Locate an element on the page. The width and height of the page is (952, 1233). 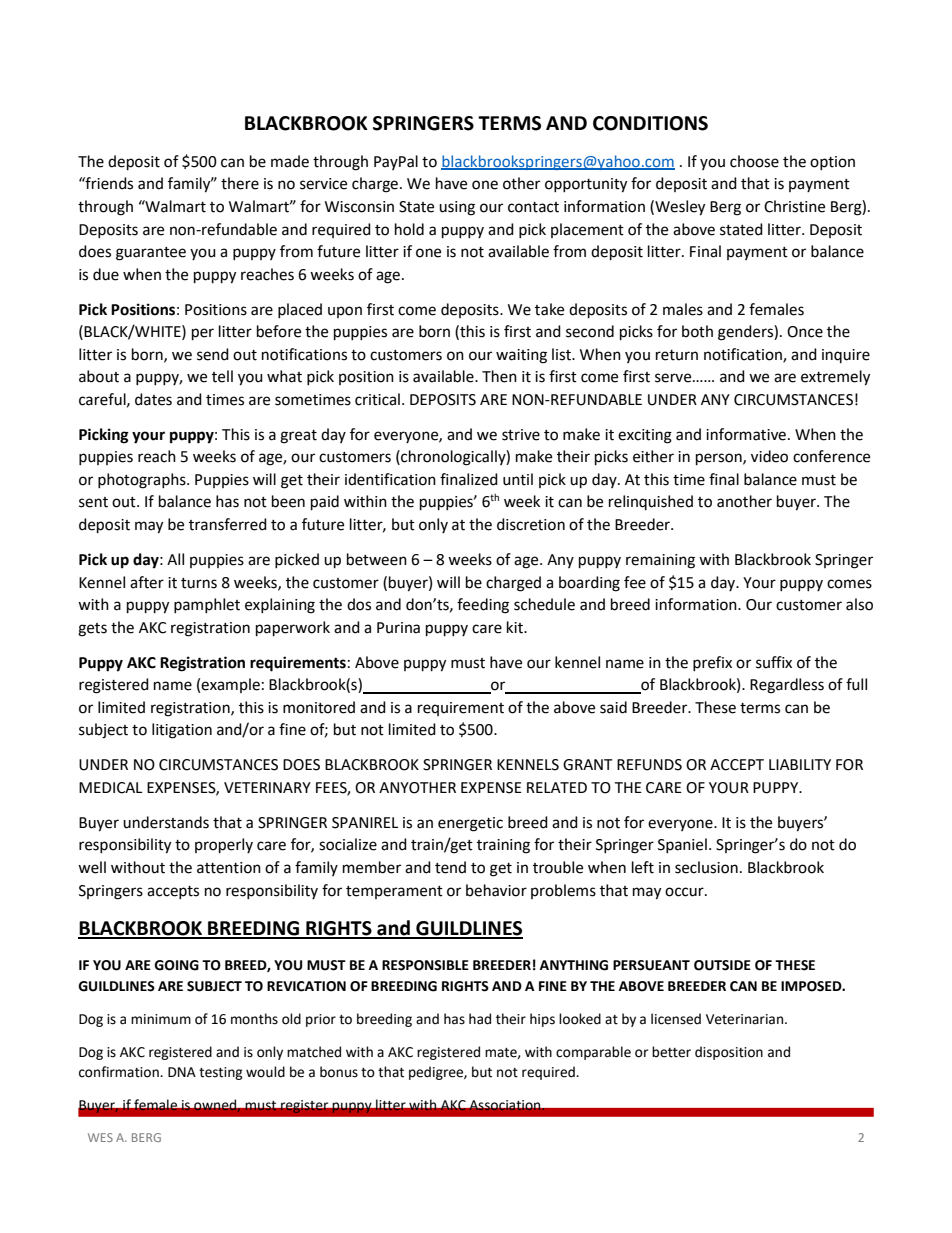
DNA is located at coordinates (182, 1072).
